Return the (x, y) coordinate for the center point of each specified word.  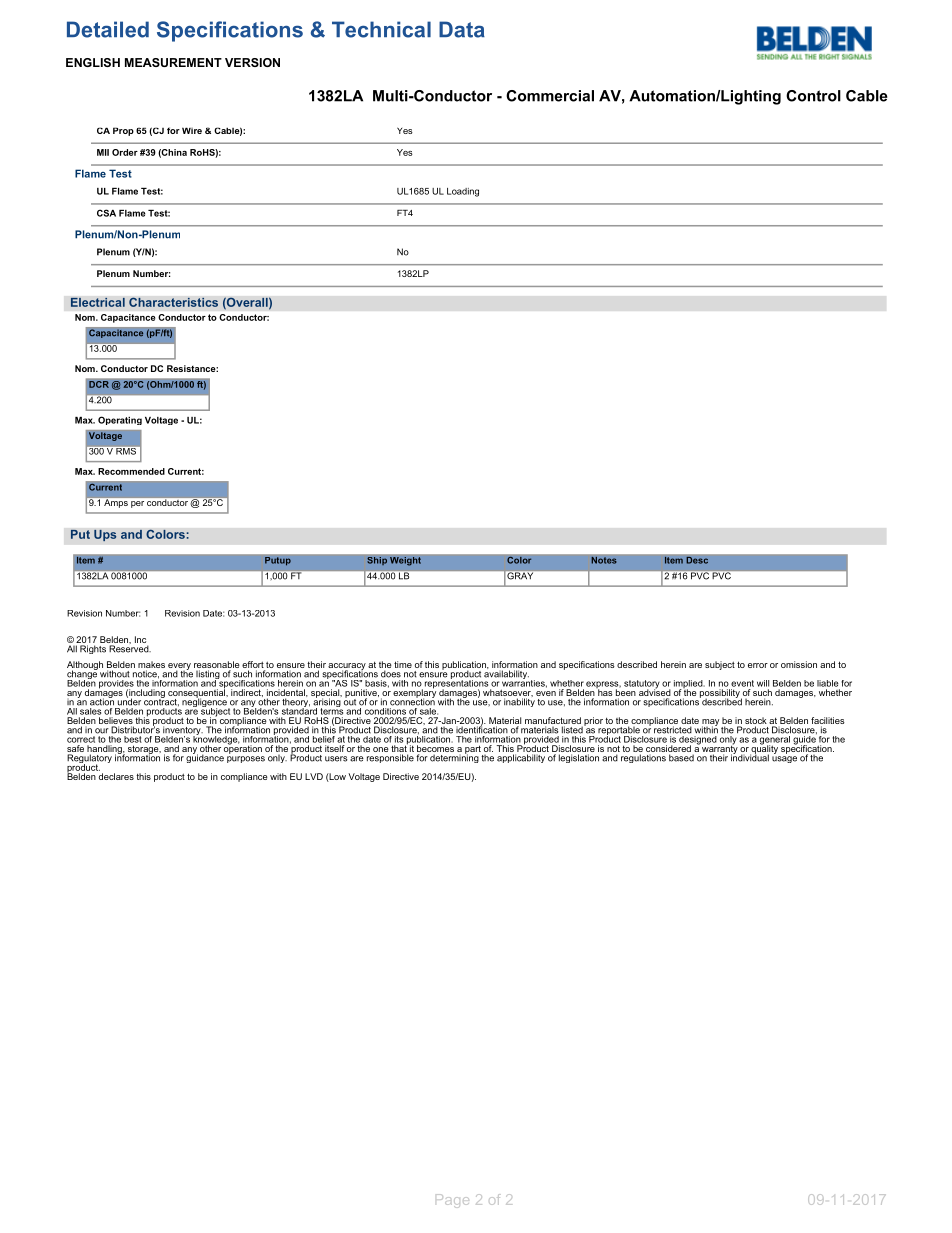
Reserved (130, 648)
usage (784, 759)
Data (462, 29)
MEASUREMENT (173, 62)
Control (813, 96)
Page (452, 1201)
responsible (390, 758)
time (403, 664)
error (758, 665)
